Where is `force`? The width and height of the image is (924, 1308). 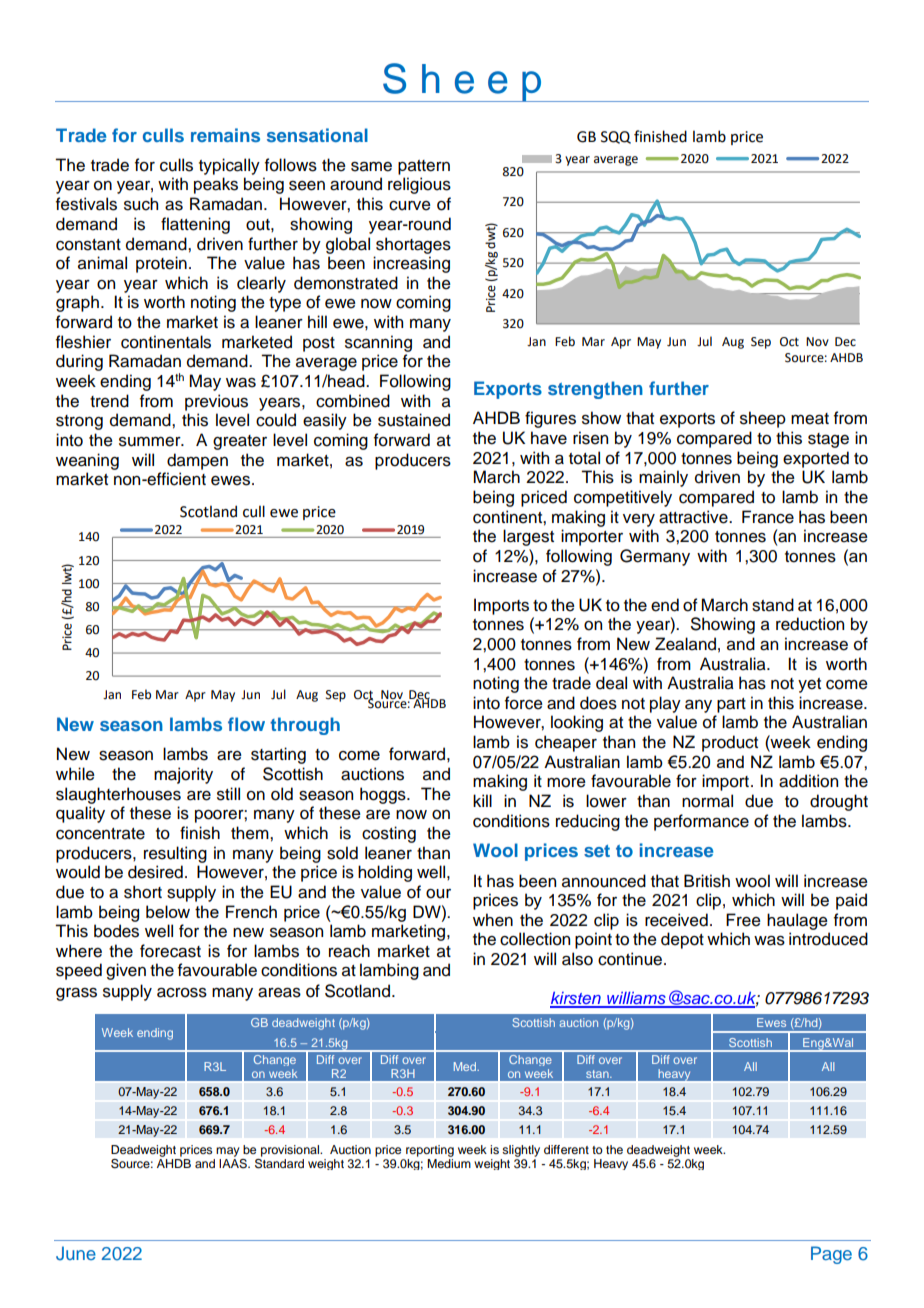
force is located at coordinates (524, 703).
